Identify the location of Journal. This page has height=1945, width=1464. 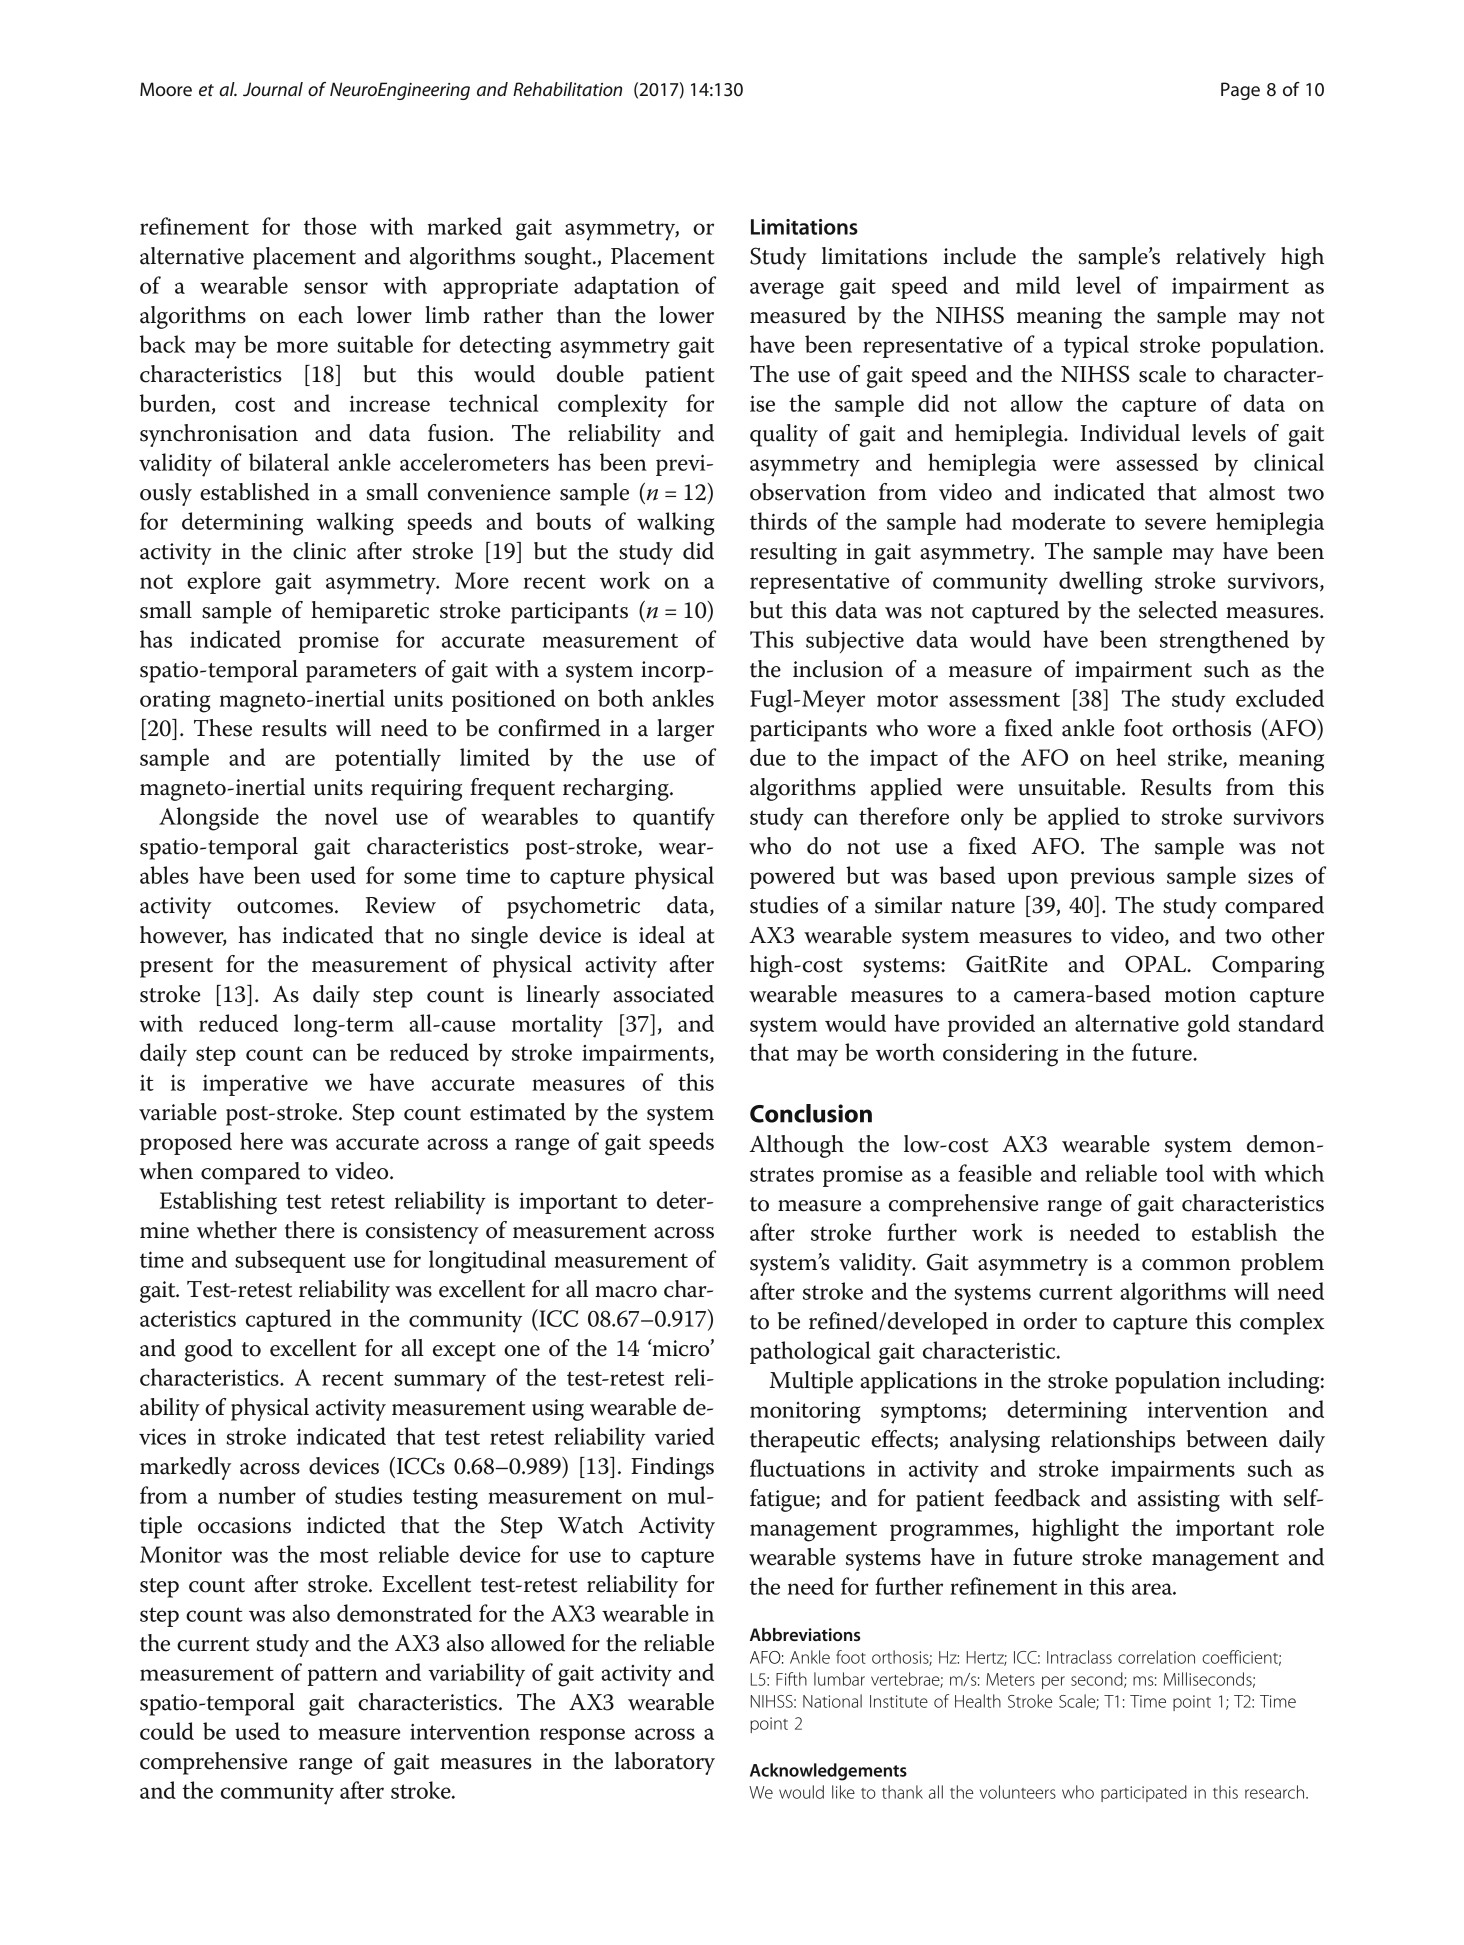
(273, 89).
